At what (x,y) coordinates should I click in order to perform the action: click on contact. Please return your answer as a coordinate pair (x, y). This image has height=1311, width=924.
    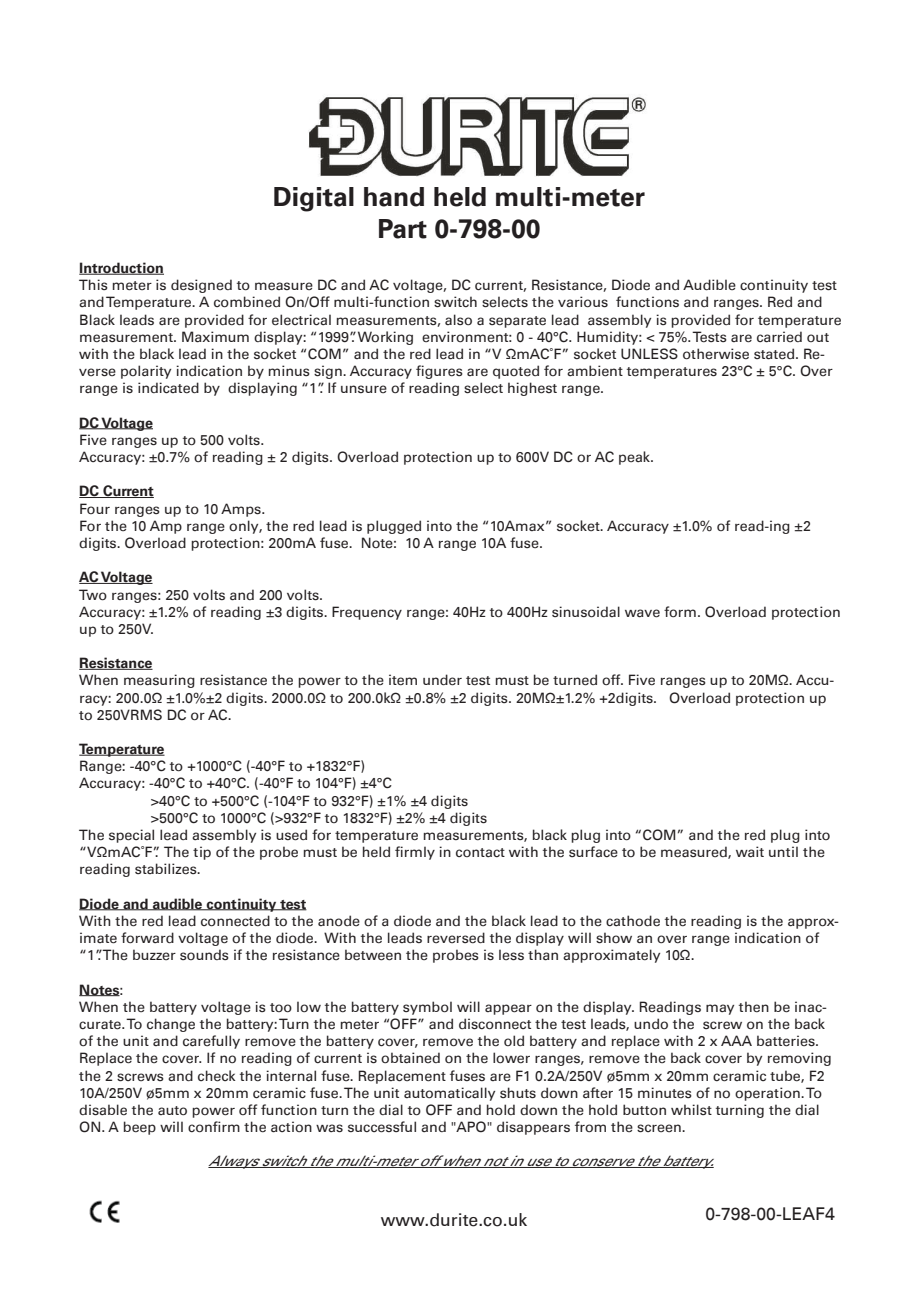
    Looking at the image, I should click on (480, 852).
